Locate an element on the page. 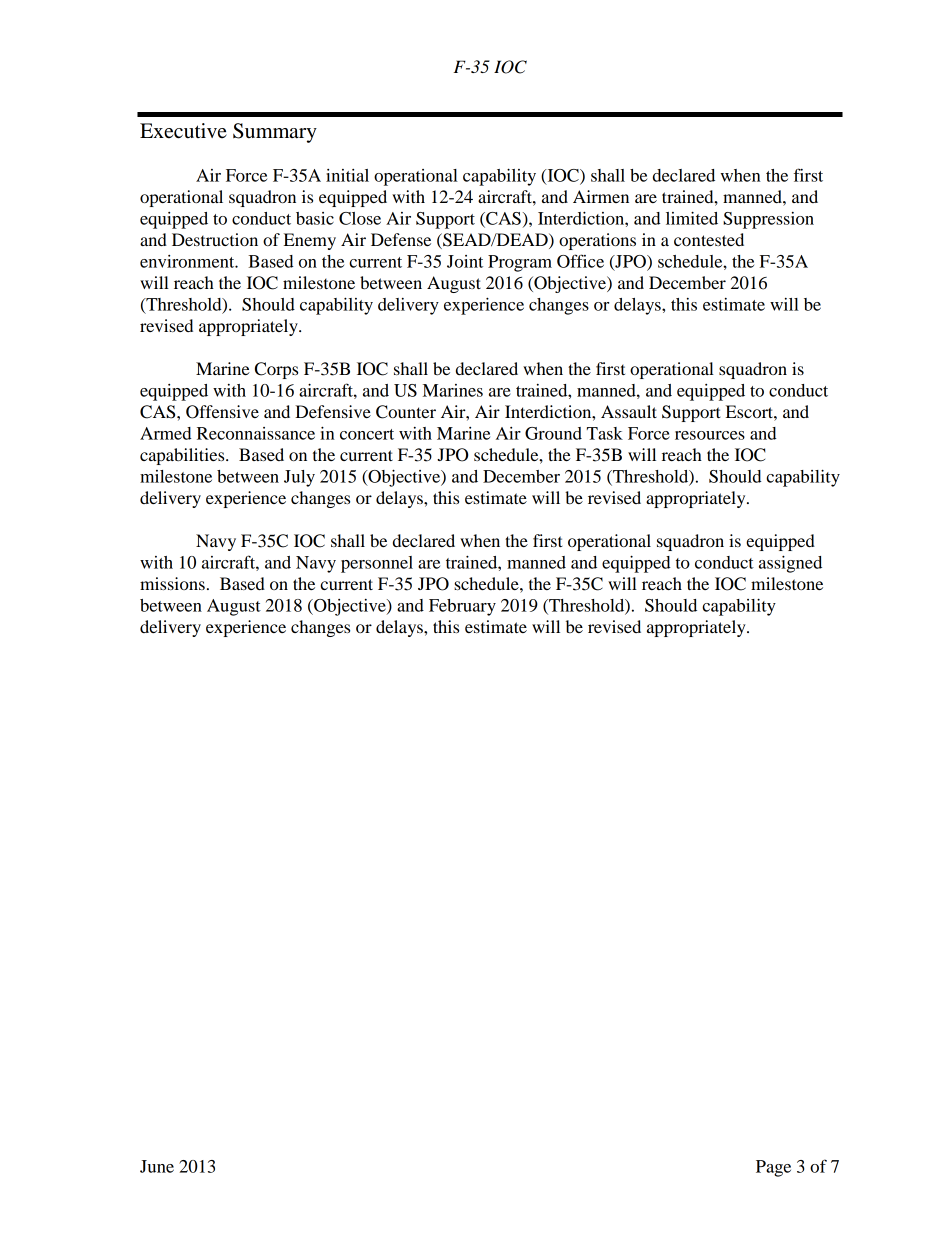  Offensive is located at coordinates (222, 412).
